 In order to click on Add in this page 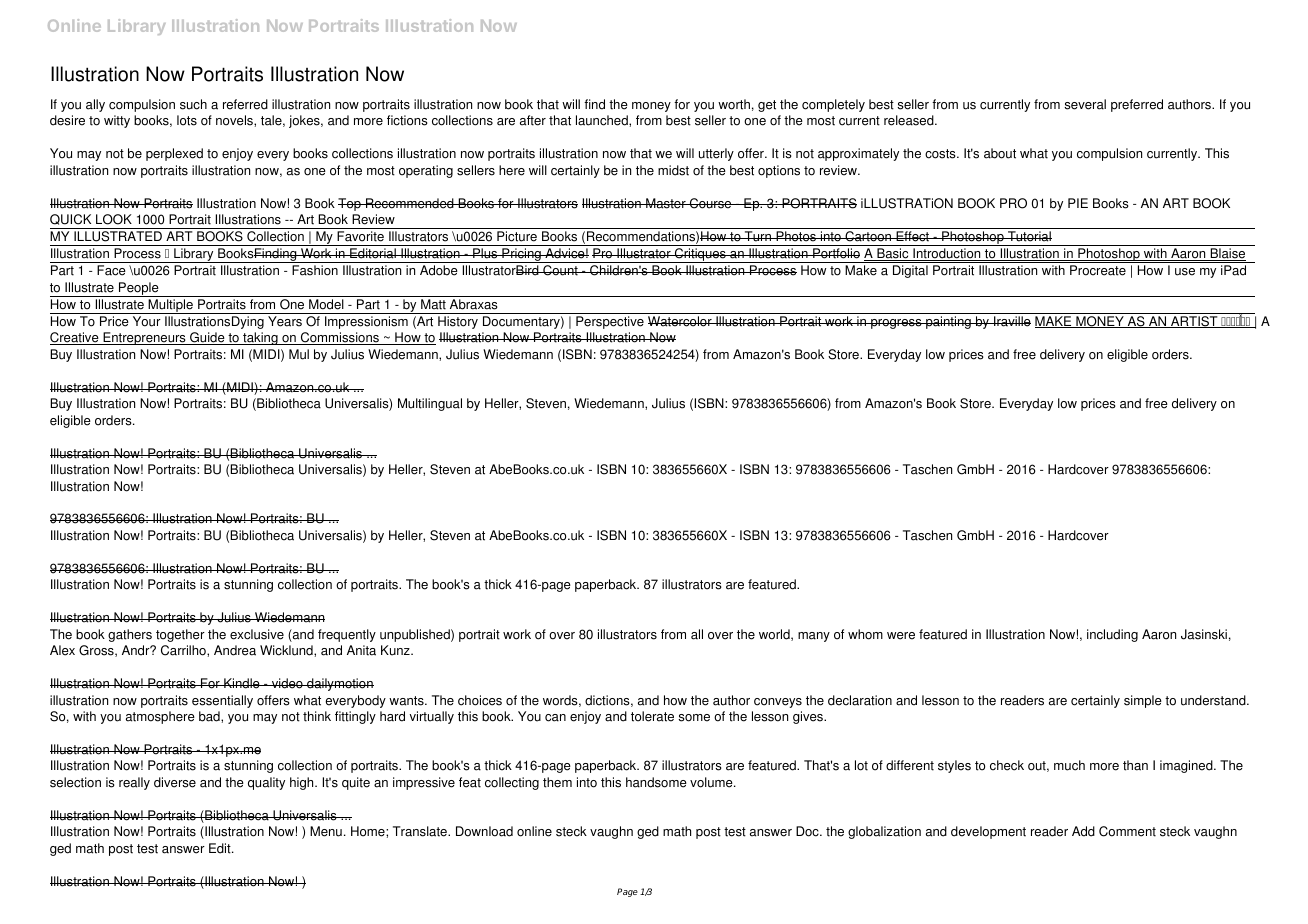, I will do `click(1083, 831)`.
